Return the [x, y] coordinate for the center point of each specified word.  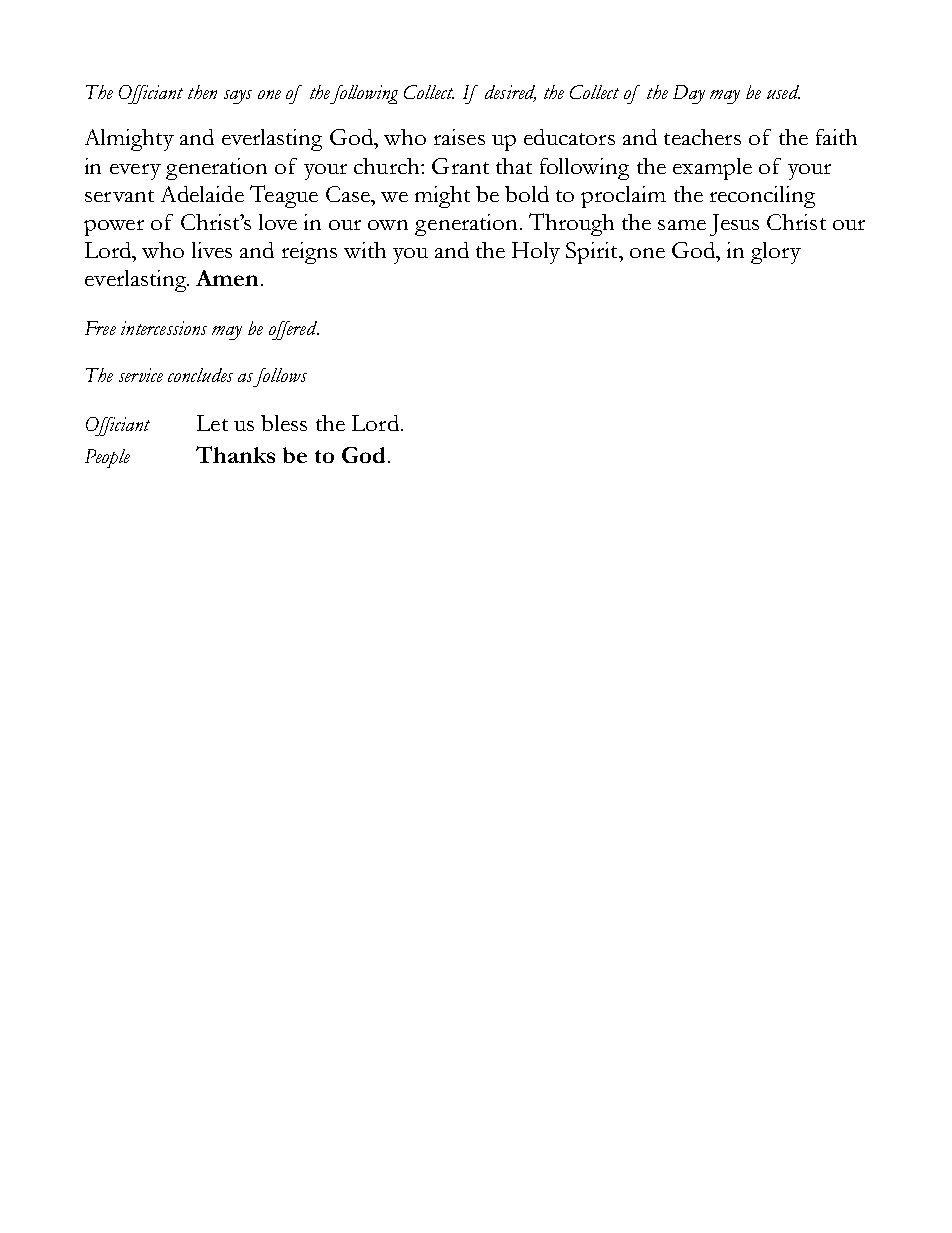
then [202, 92]
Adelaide [202, 194]
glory [776, 253]
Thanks [235, 454]
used [783, 92]
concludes [200, 375]
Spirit [593, 253]
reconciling [762, 197]
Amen [227, 278]
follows [280, 377]
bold [527, 194]
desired [510, 93]
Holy [536, 253]
